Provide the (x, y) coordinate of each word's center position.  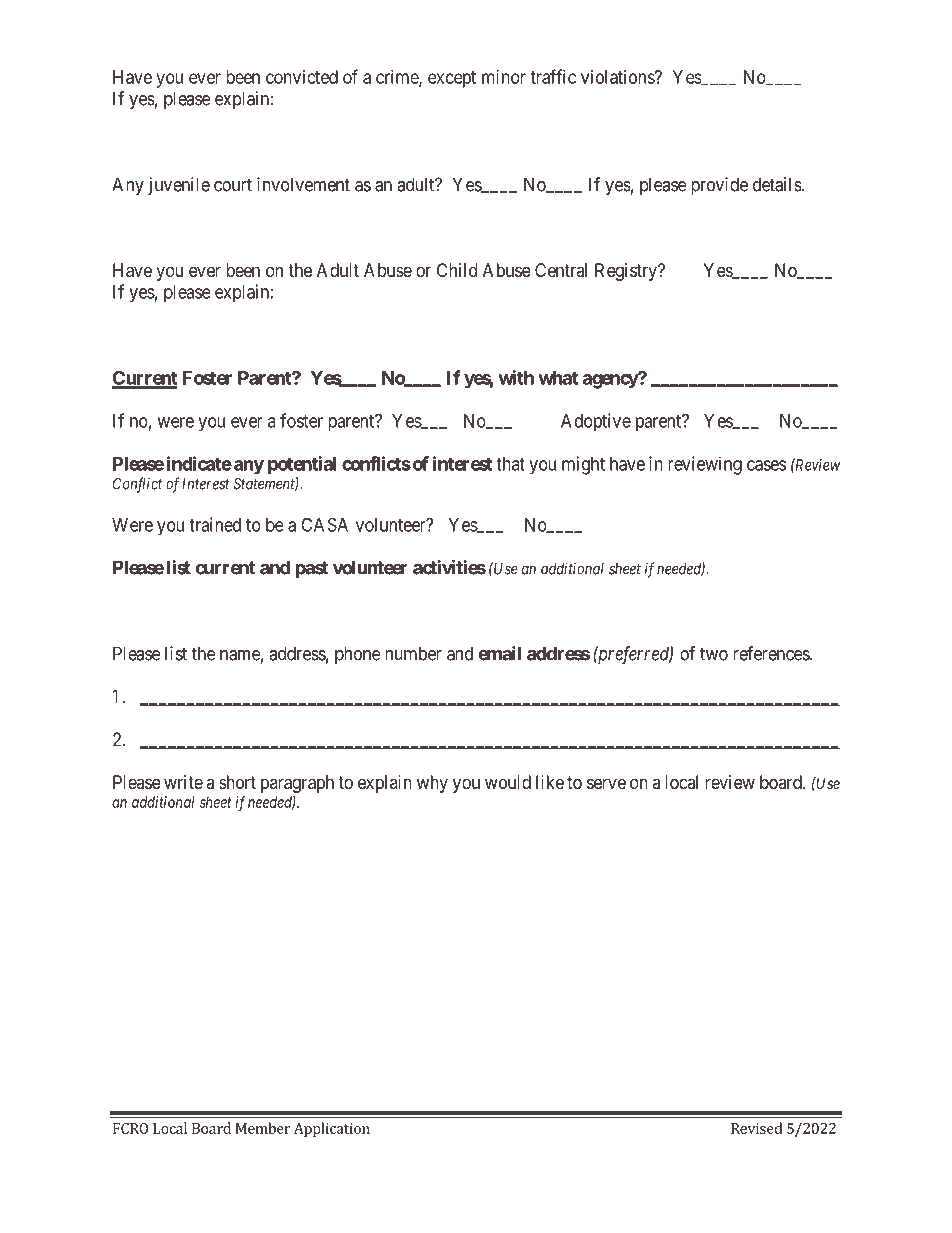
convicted (302, 77)
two (714, 654)
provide (719, 186)
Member (263, 1128)
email (499, 653)
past (311, 569)
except (452, 79)
